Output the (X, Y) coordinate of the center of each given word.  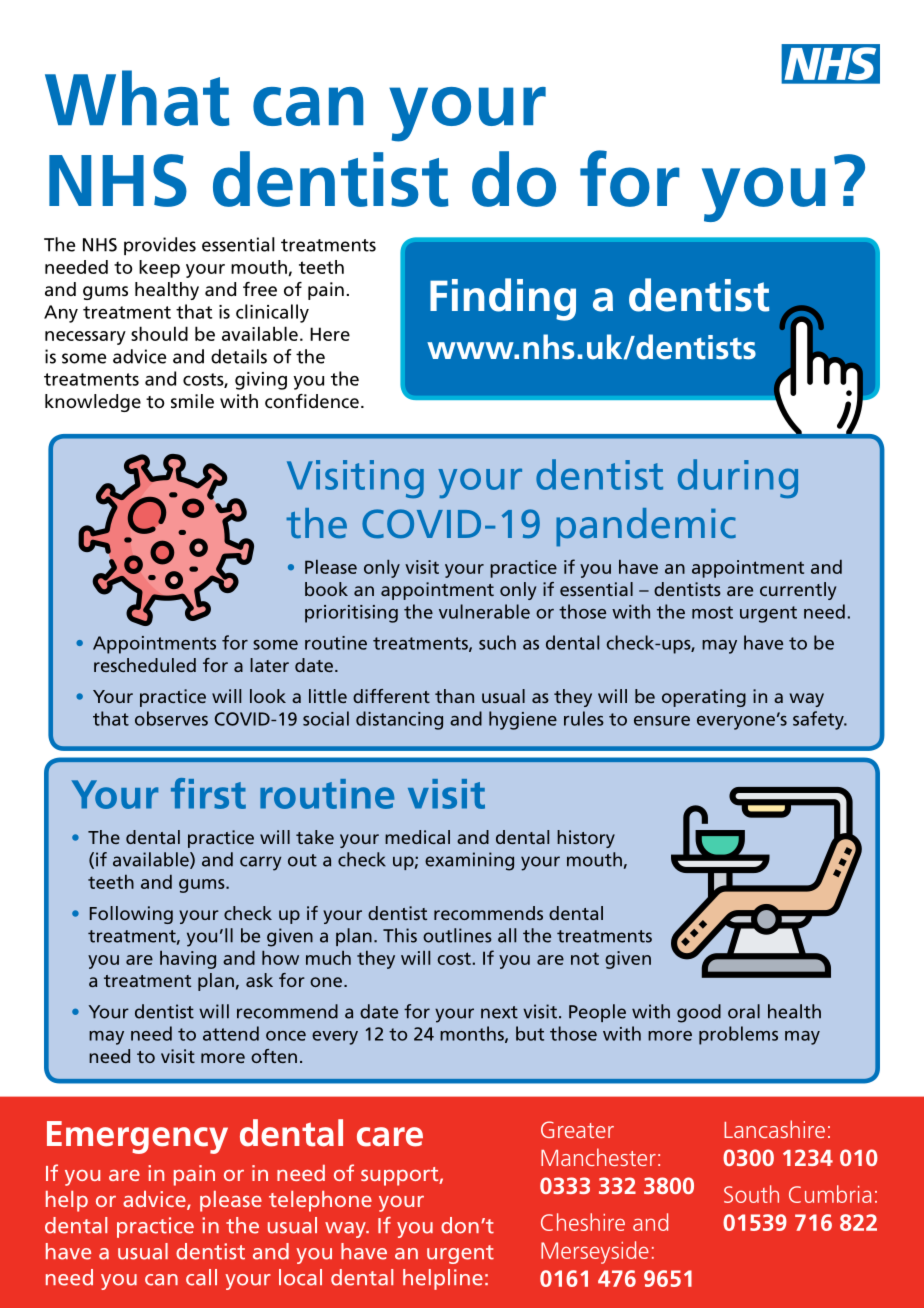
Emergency (137, 1137)
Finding (503, 299)
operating (704, 698)
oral (744, 1011)
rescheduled (145, 665)
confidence (312, 401)
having (188, 959)
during (738, 479)
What (137, 98)
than (454, 696)
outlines (457, 935)
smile (192, 401)
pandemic (646, 527)
